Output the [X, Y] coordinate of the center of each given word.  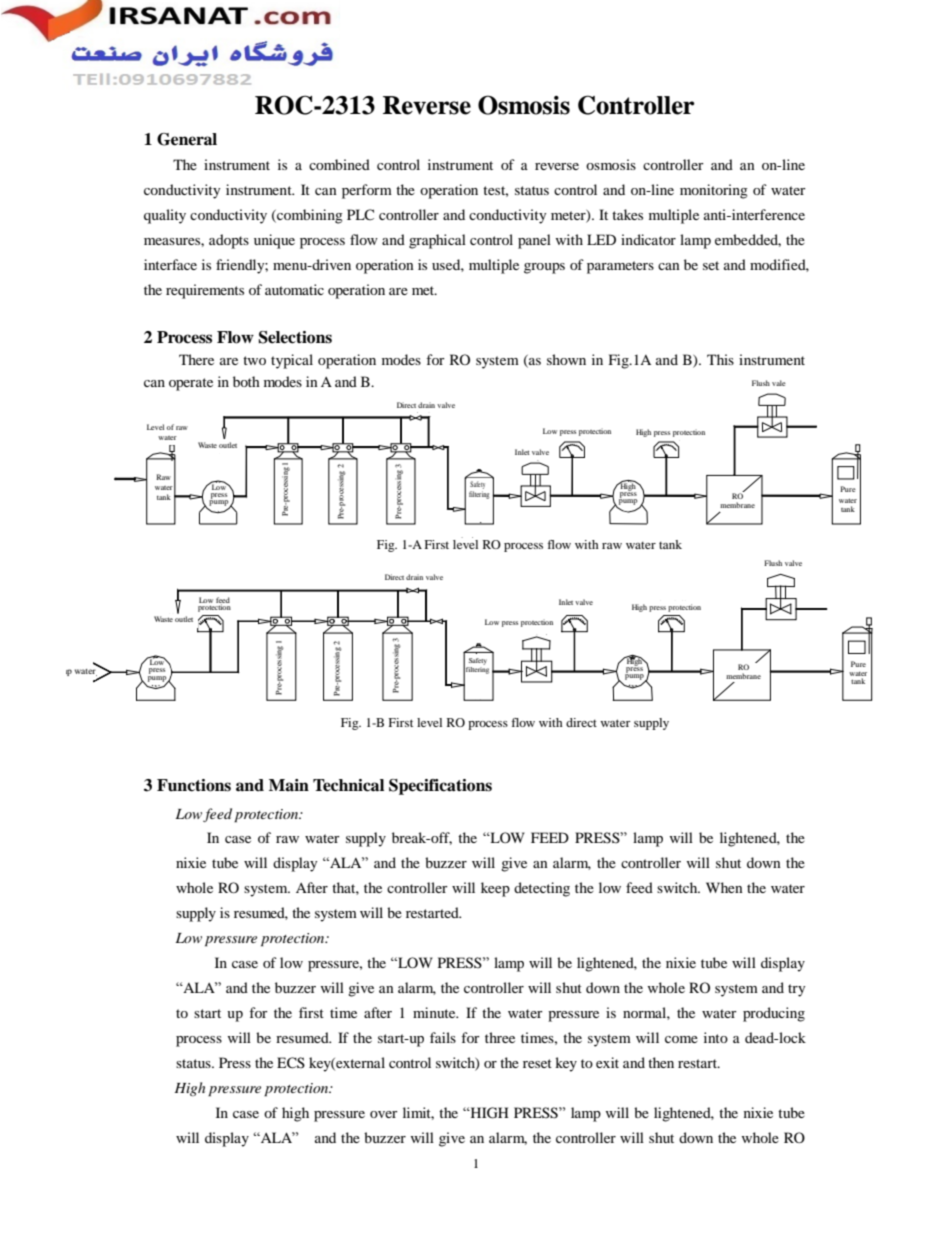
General [187, 139]
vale [779, 383]
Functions [194, 785]
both [246, 381]
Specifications [440, 787]
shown [566, 359]
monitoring [714, 191]
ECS [291, 1063]
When [724, 887]
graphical [437, 241]
